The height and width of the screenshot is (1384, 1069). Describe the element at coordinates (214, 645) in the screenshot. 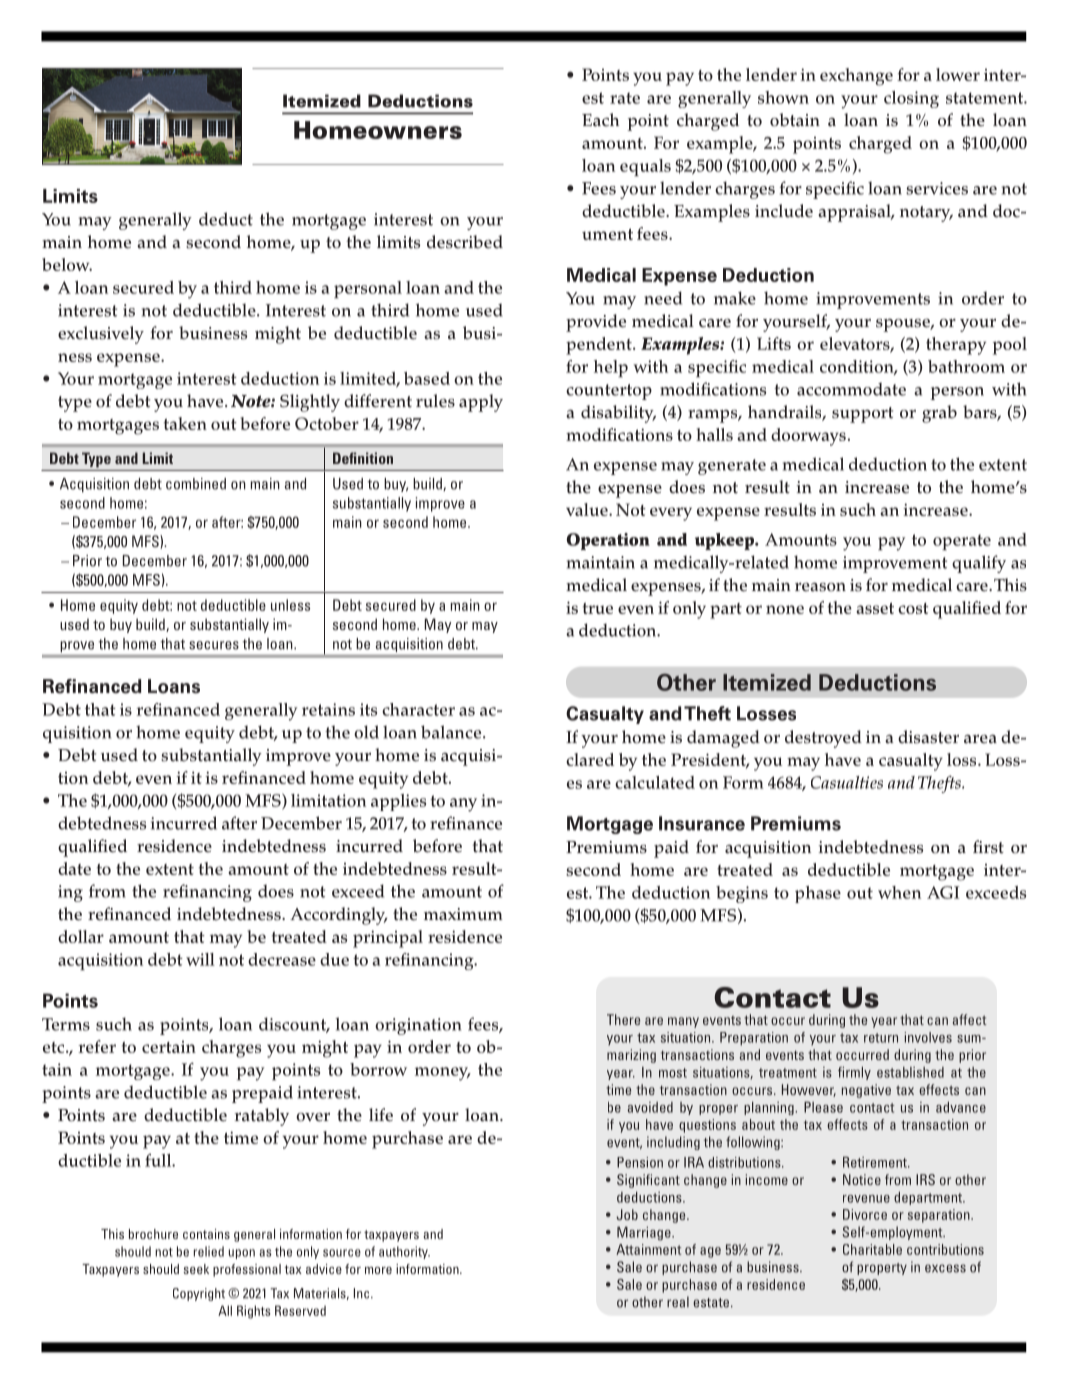

I see `secures` at that location.
